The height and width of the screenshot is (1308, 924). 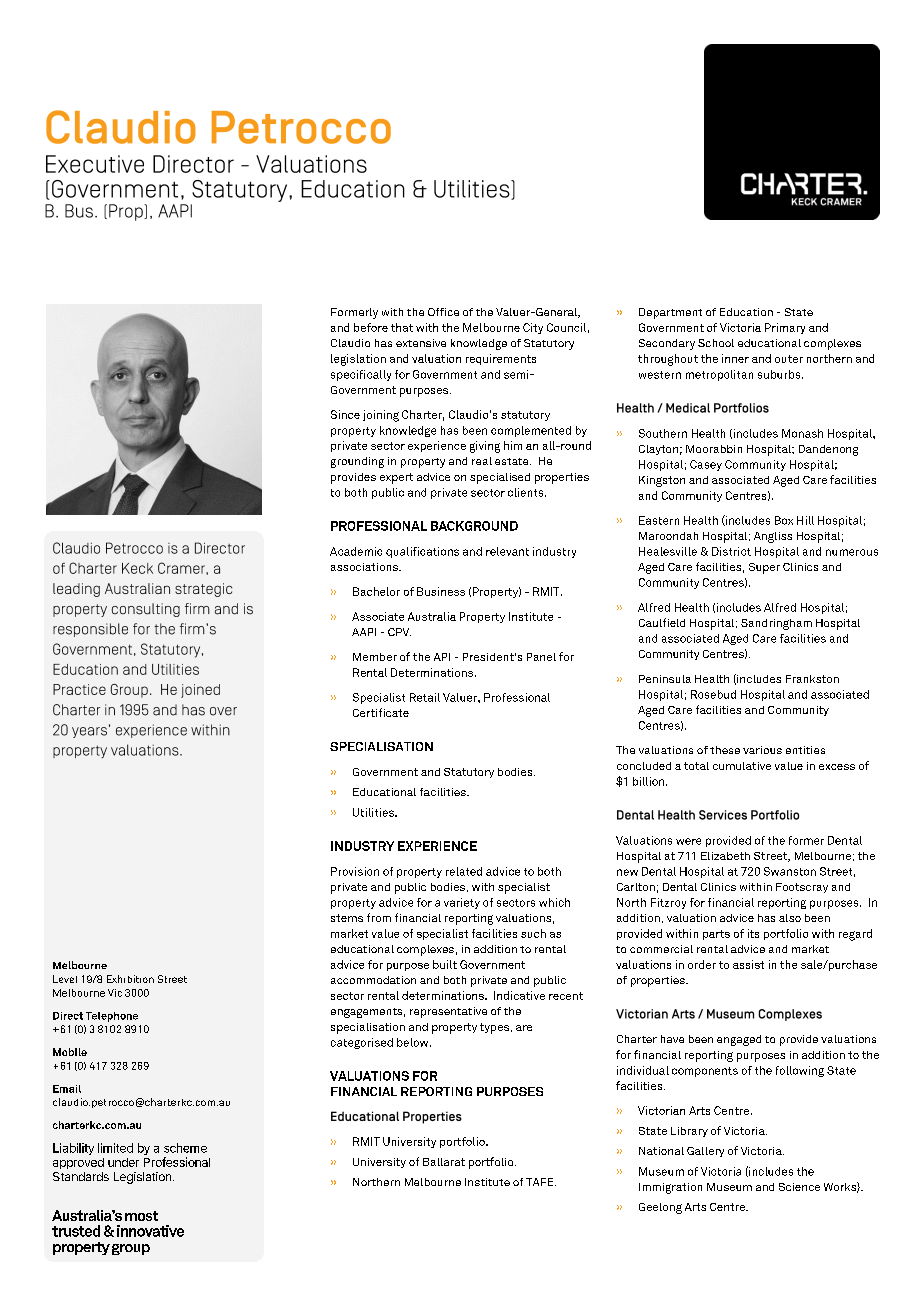 What do you see at coordinates (150, 1231) in the screenshot?
I see `innovative` at bounding box center [150, 1231].
